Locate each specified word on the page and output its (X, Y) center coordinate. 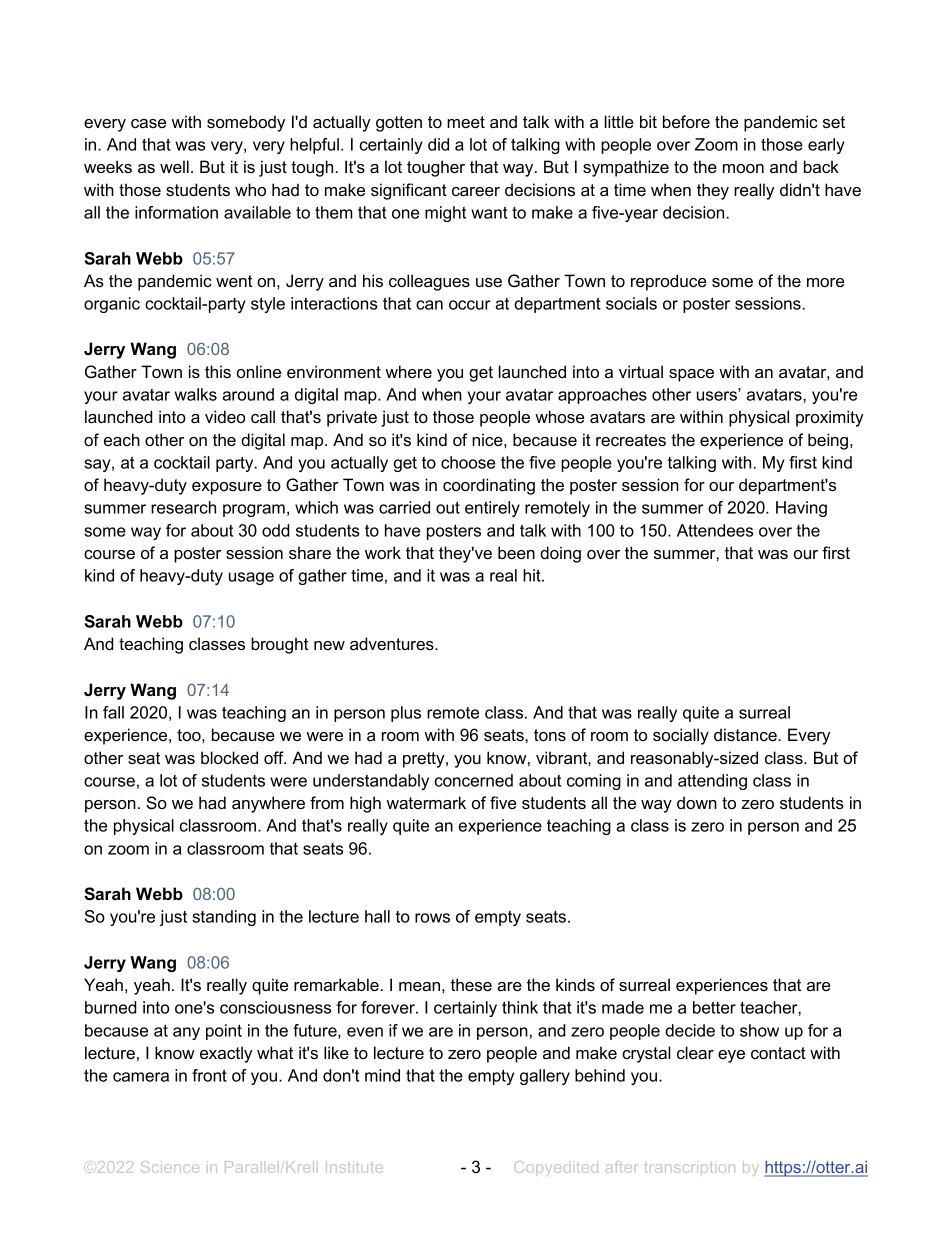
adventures (393, 643)
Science (170, 1167)
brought (280, 645)
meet (466, 122)
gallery (545, 1077)
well (174, 166)
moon (743, 168)
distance (746, 734)
